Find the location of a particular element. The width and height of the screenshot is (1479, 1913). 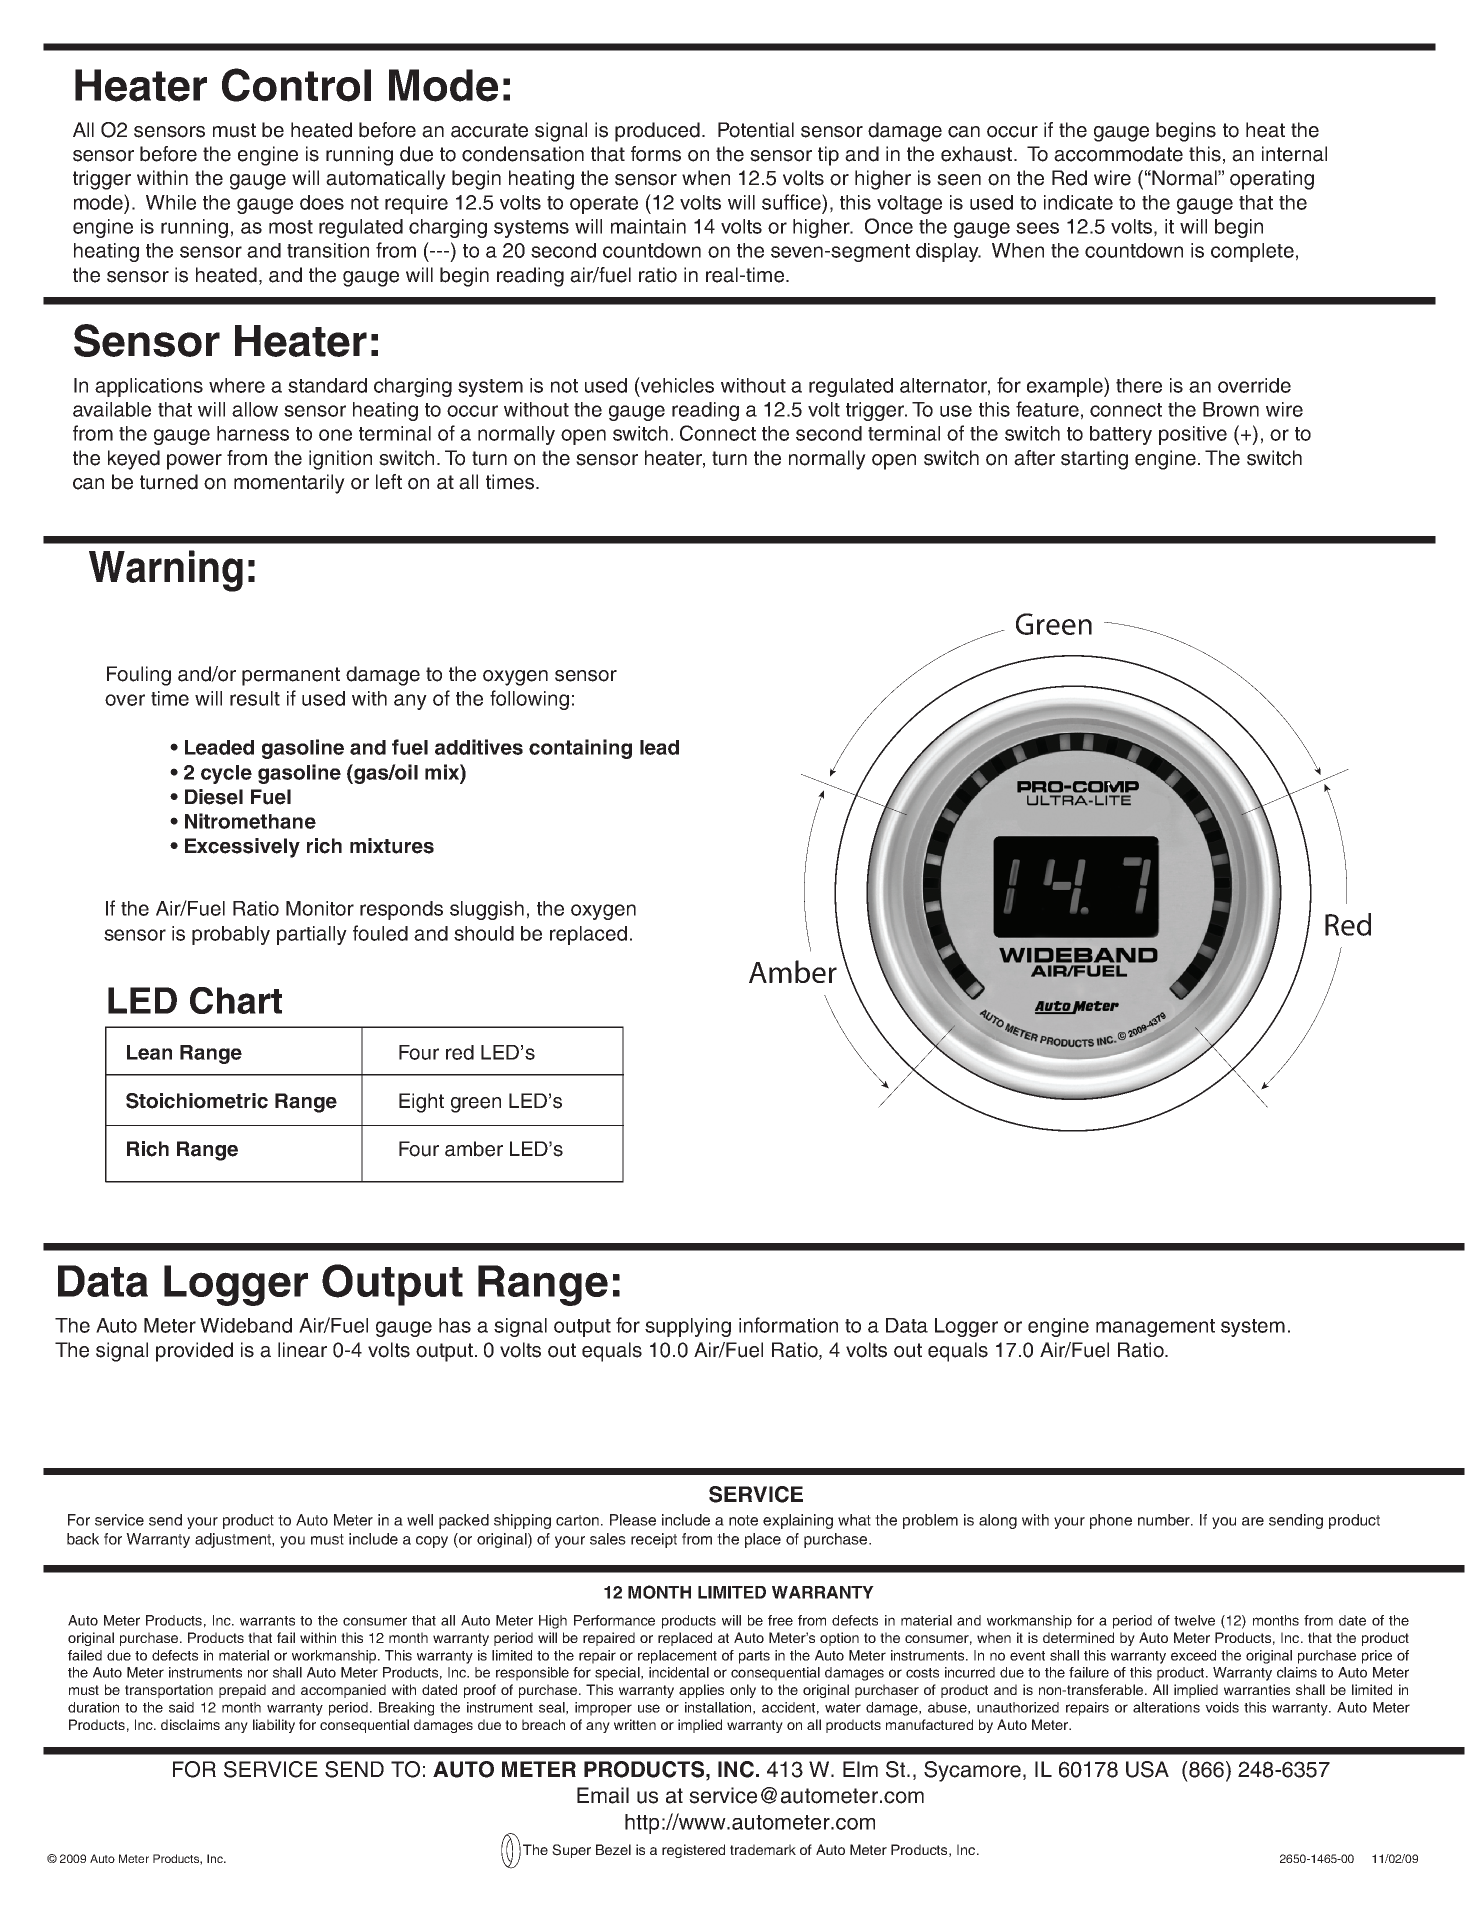

Chart is located at coordinates (236, 1000).
